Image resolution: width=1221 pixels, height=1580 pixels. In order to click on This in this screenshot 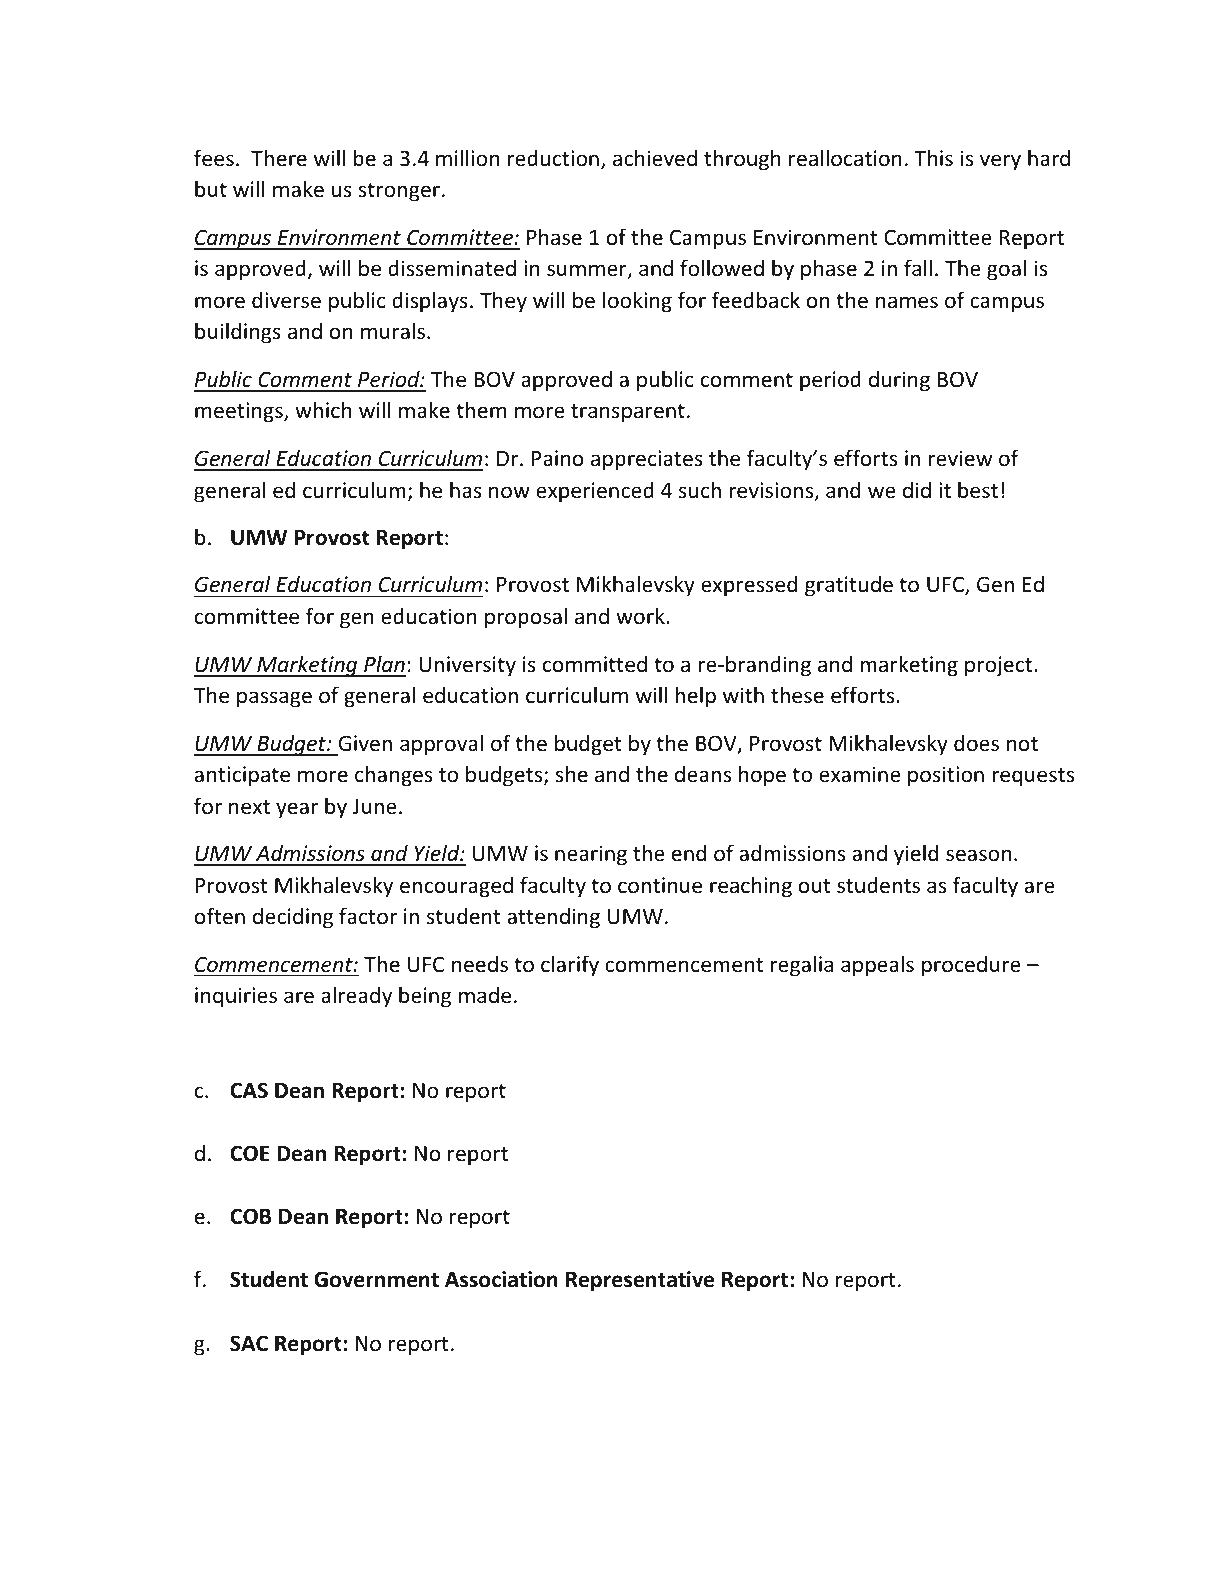, I will do `click(933, 158)`.
